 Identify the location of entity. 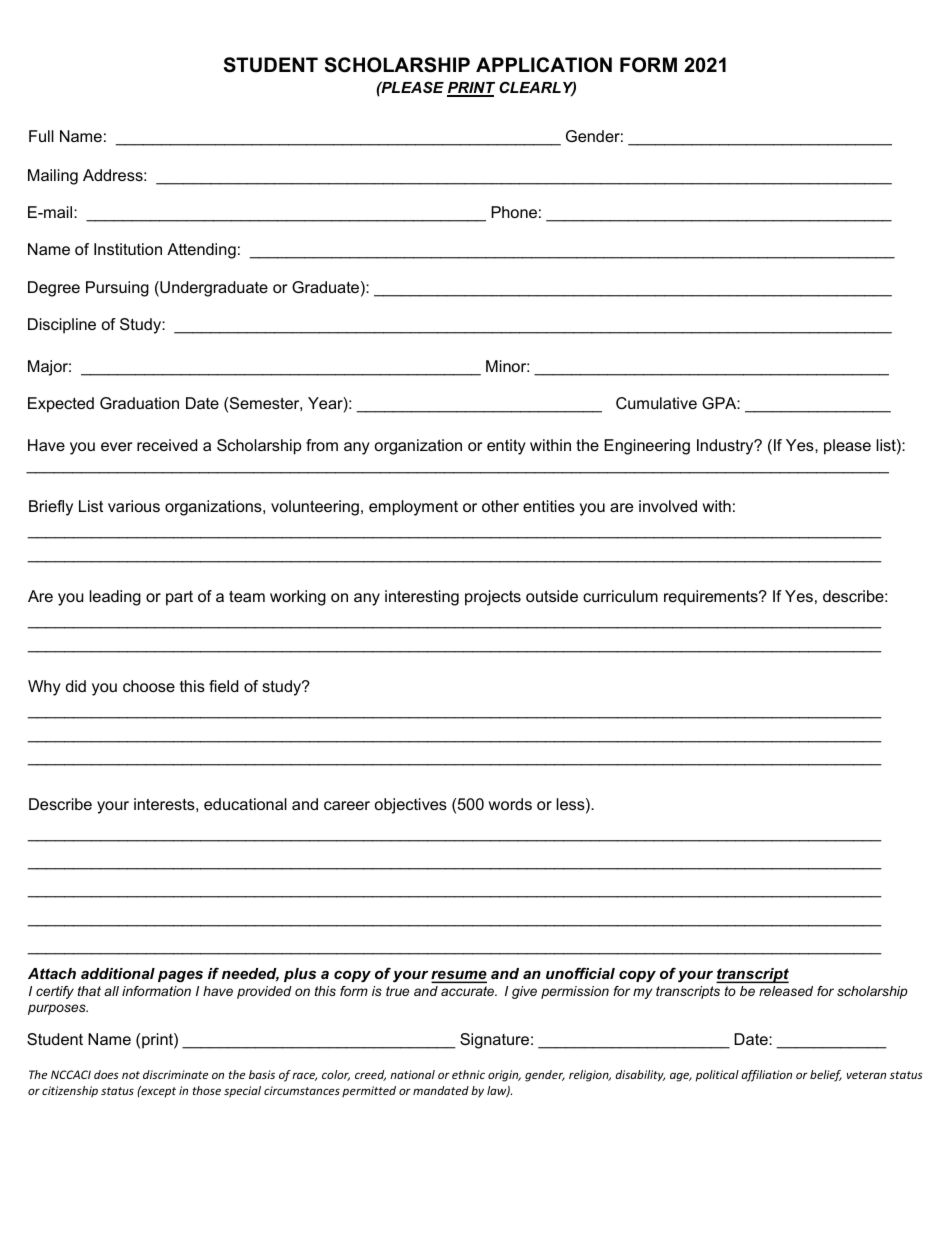
(506, 447).
